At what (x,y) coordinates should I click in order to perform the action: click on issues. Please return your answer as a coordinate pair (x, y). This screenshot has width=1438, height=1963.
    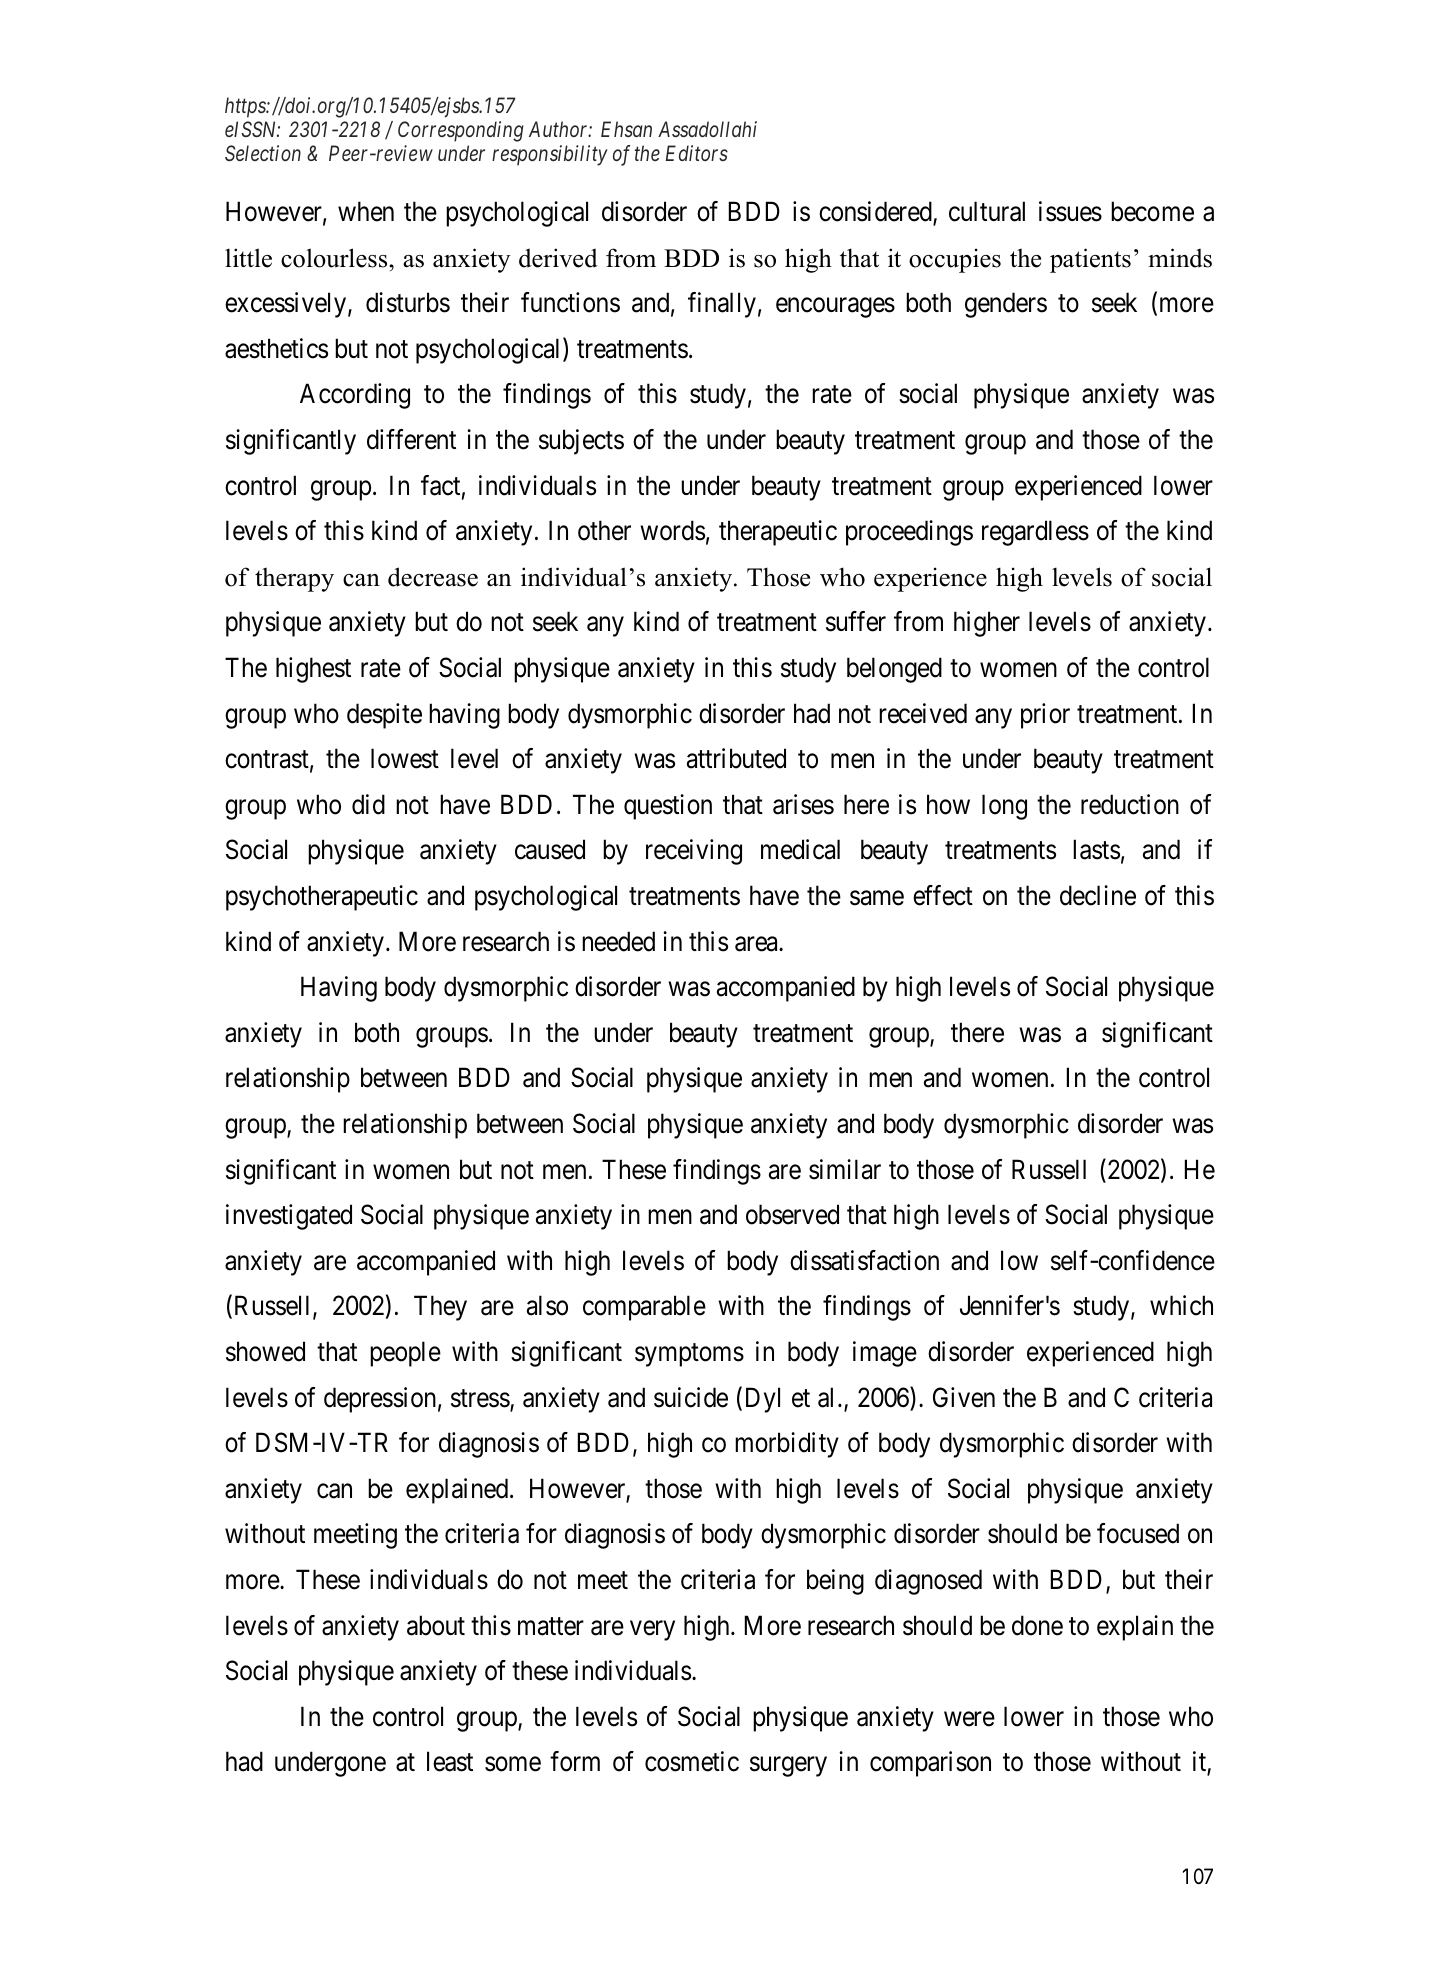
    Looking at the image, I should click on (1070, 211).
